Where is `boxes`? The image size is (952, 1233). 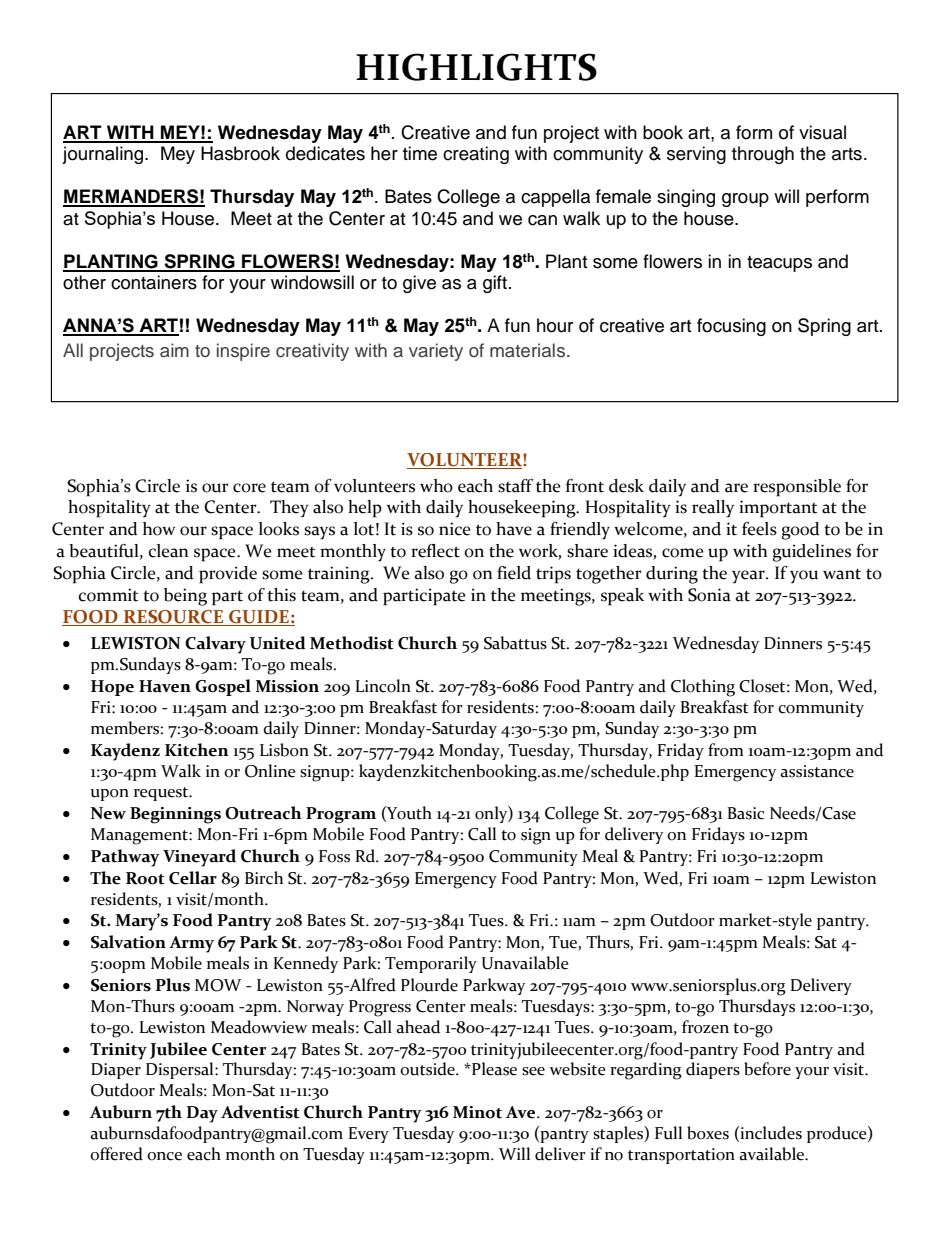 boxes is located at coordinates (708, 1133).
